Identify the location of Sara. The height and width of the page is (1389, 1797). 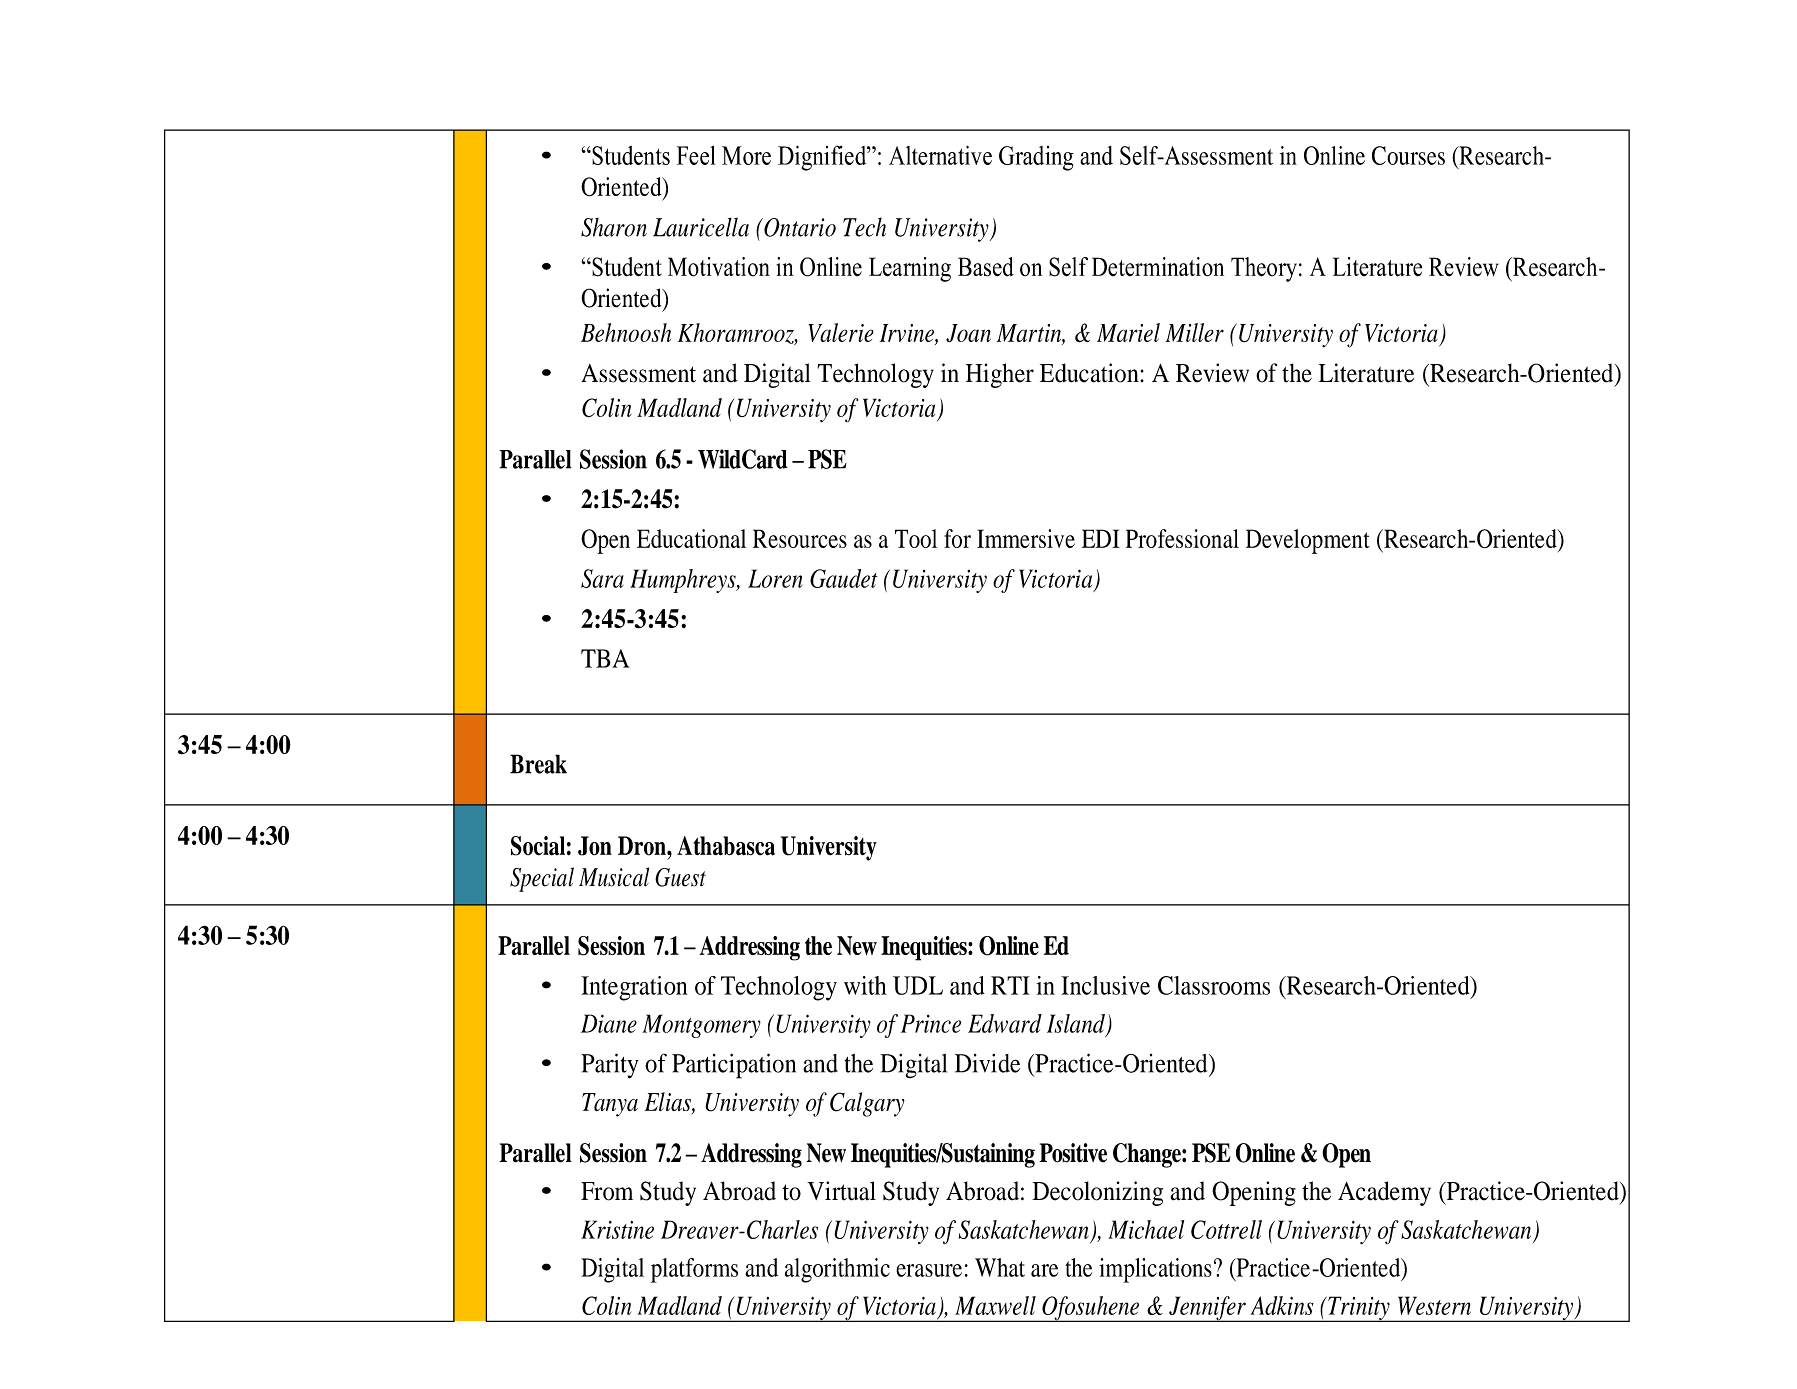
(602, 578).
